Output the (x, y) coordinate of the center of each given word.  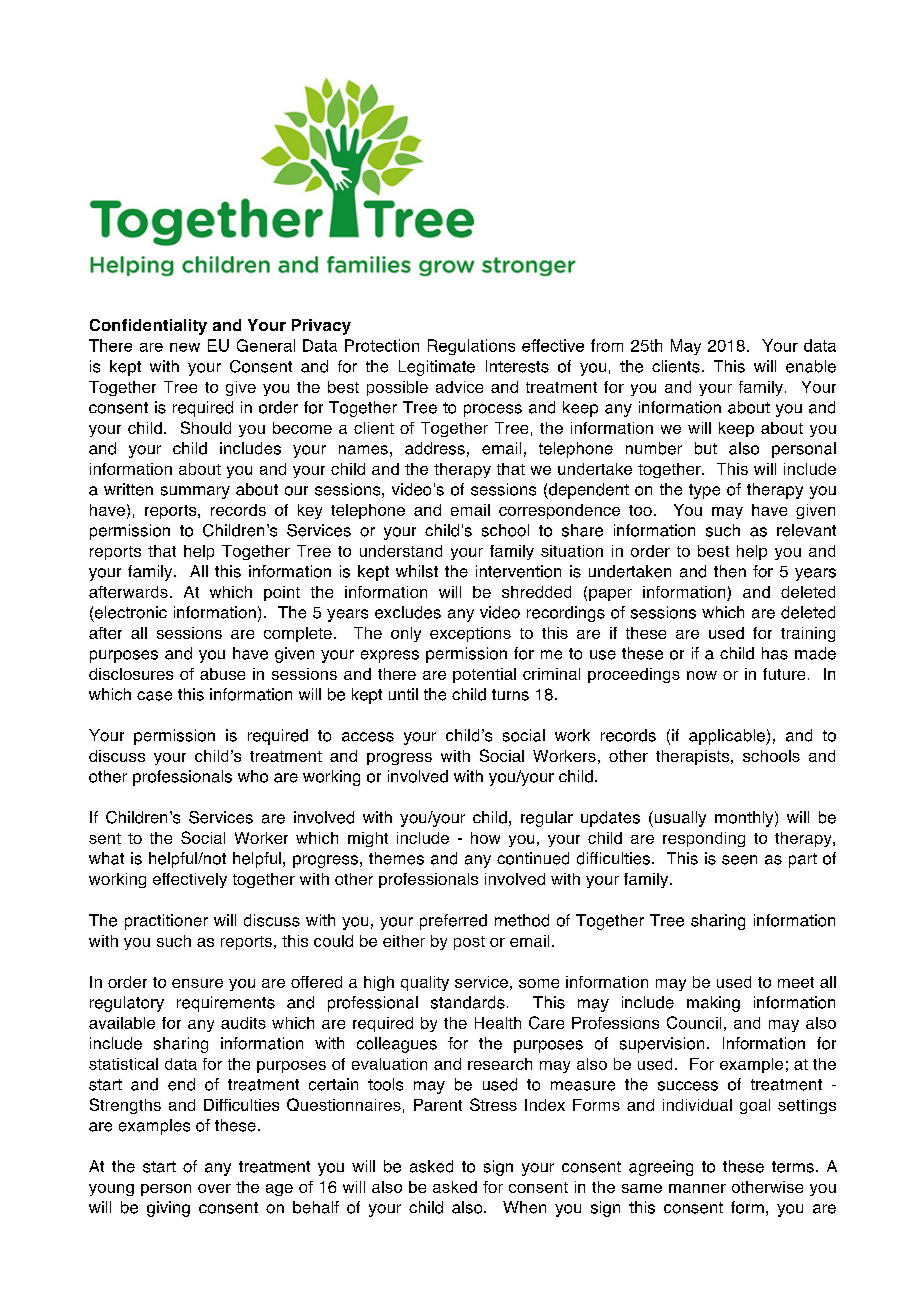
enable (811, 366)
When (524, 1207)
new (185, 347)
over (214, 1188)
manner (697, 1188)
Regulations (471, 347)
